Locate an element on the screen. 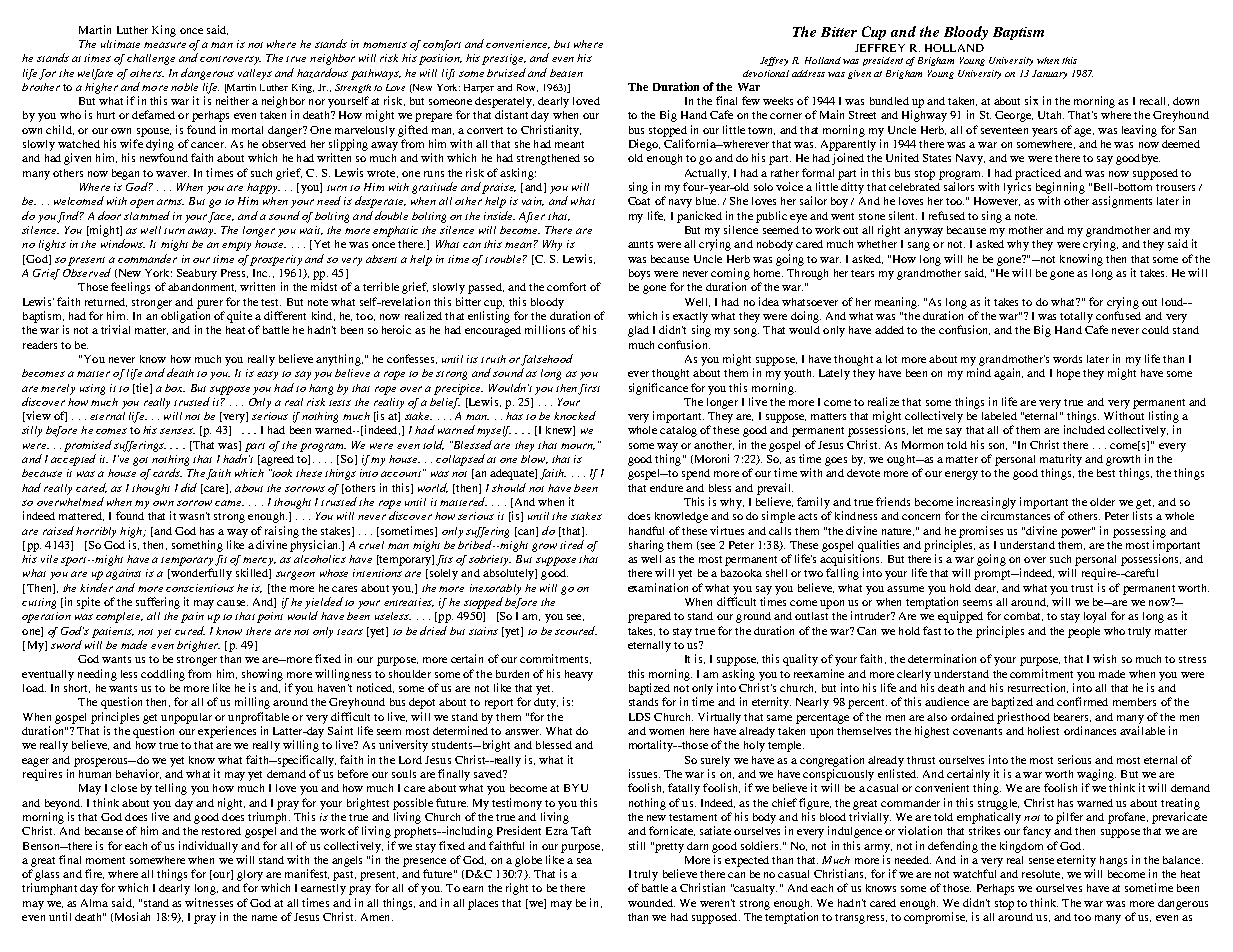 This screenshot has width=1233, height=952. beaten is located at coordinates (566, 73).
